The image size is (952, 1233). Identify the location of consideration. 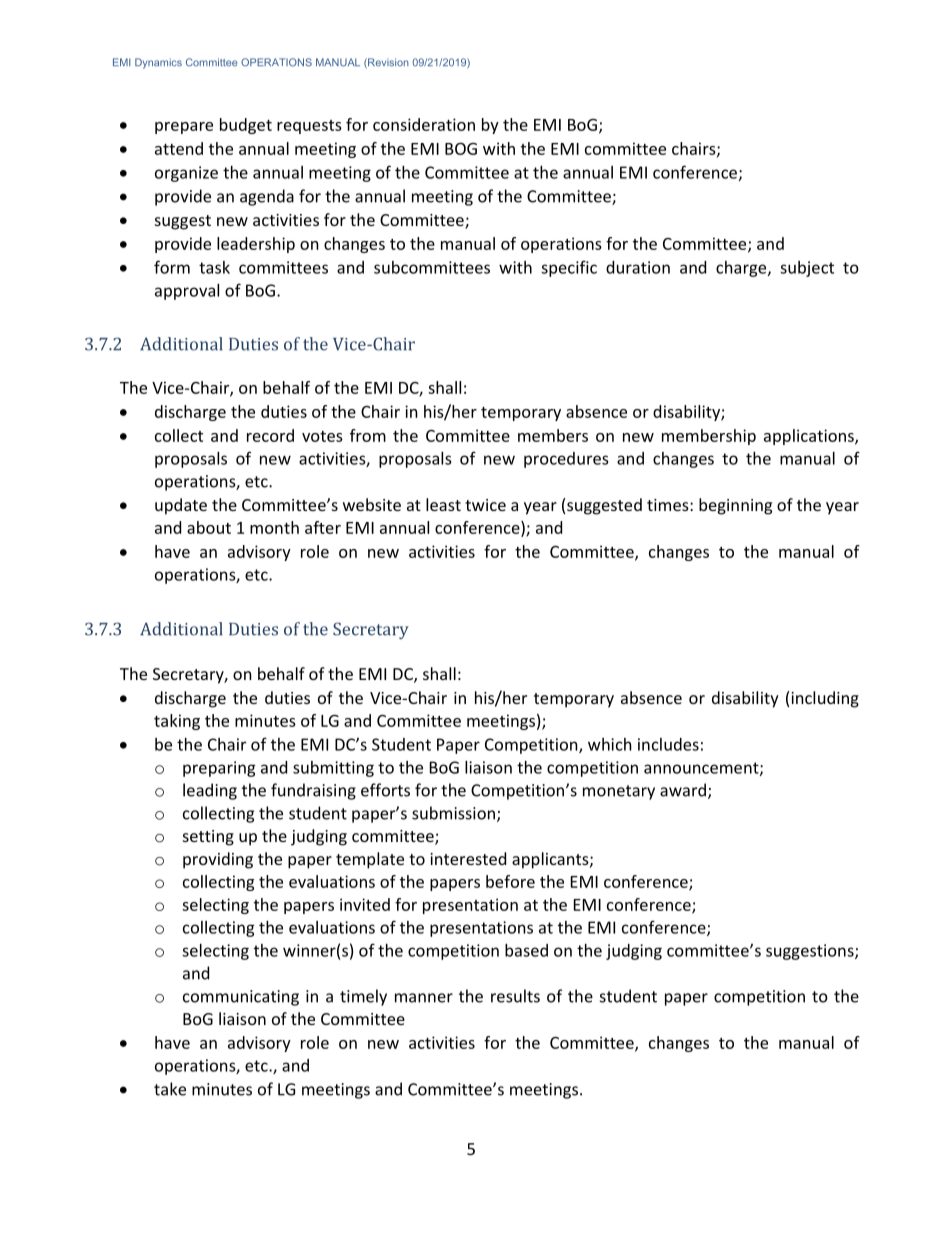
(424, 124).
